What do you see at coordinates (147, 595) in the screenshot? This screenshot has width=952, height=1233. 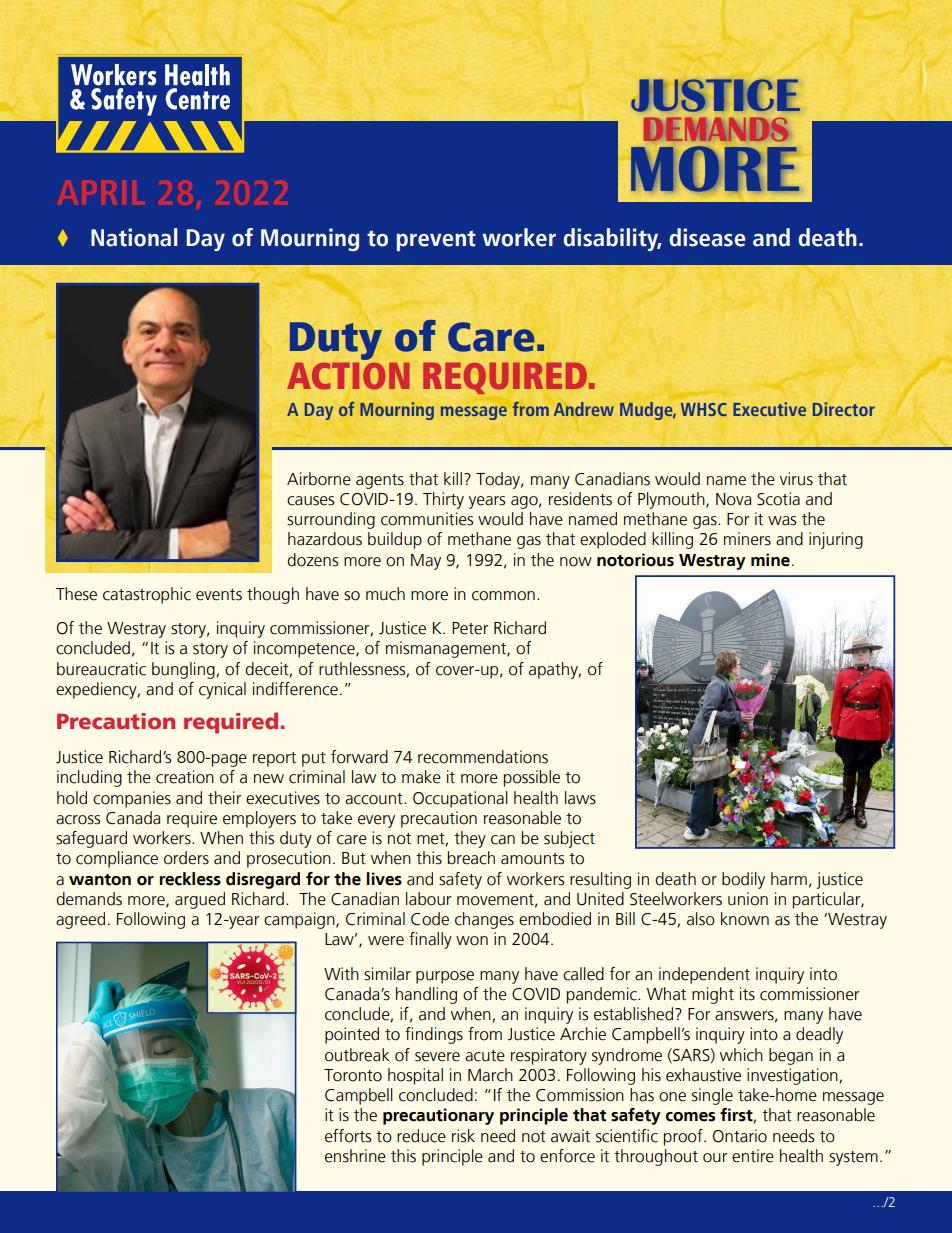 I see `catastrophic` at bounding box center [147, 595].
